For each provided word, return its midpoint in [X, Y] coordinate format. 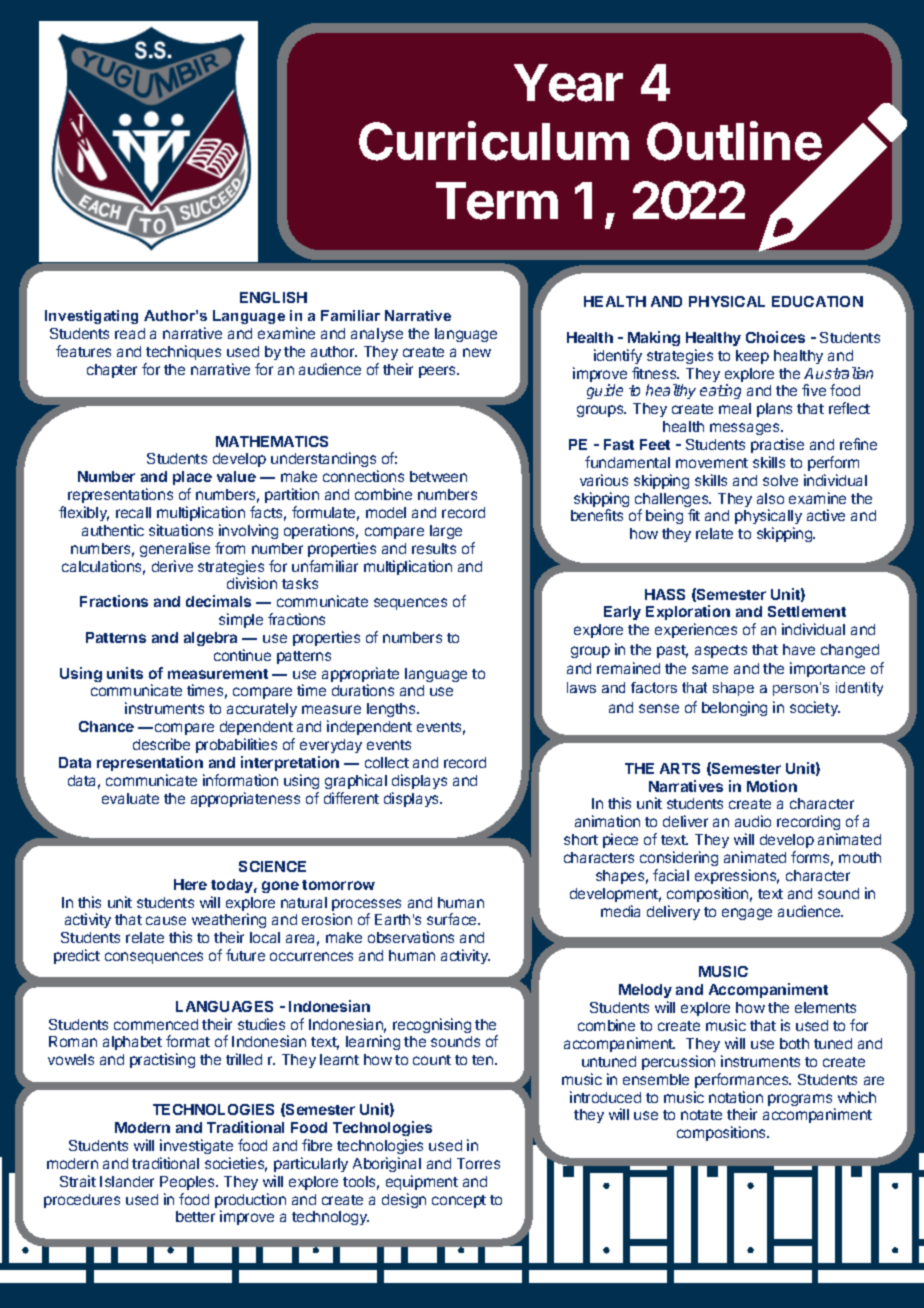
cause [166, 920]
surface [453, 919]
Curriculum [494, 141]
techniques [183, 352]
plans [774, 410]
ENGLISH [273, 297]
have [799, 649]
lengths [392, 710]
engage [747, 914]
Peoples [188, 1183]
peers [439, 372]
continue [242, 655]
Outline [735, 142]
